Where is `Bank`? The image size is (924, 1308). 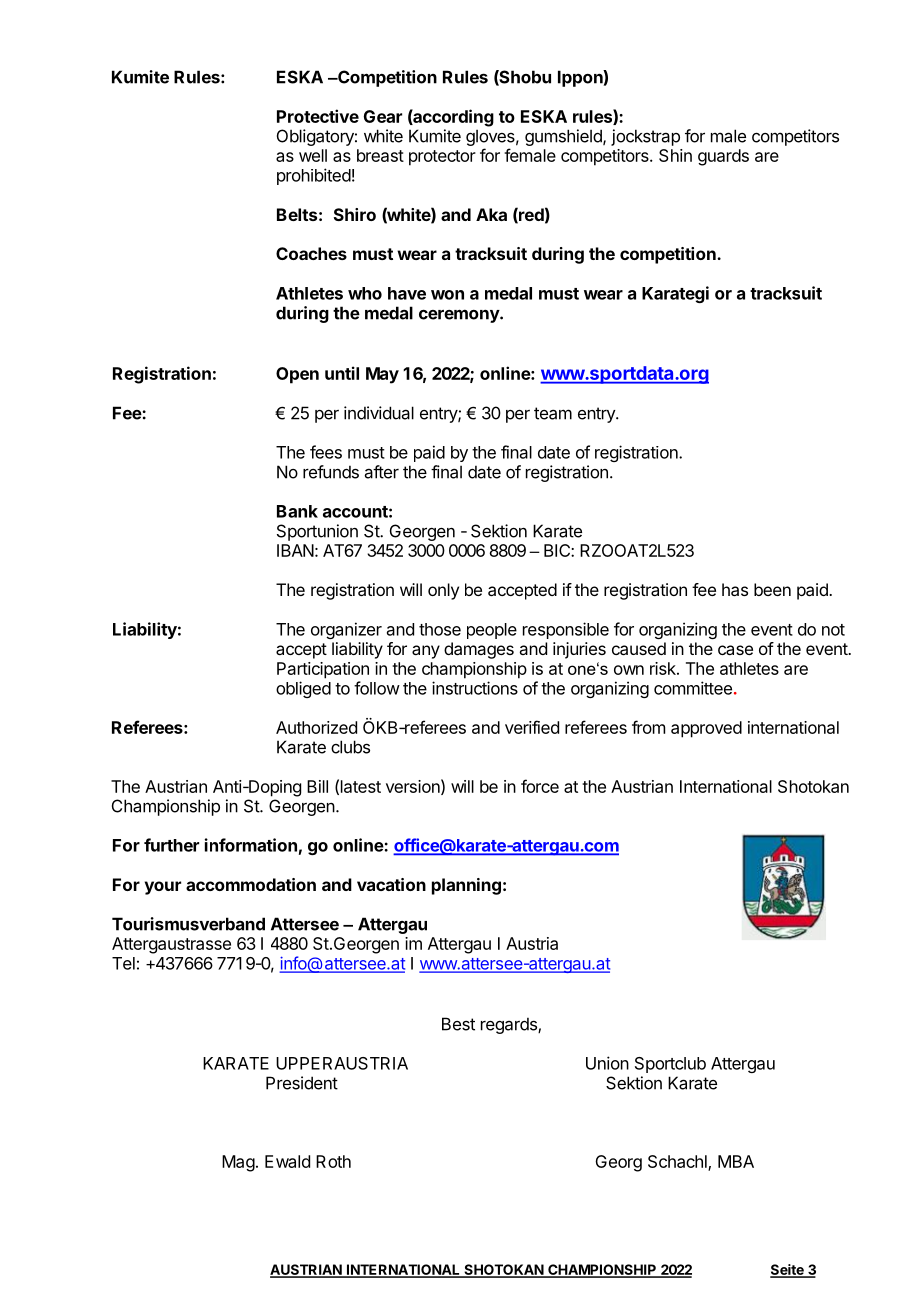 Bank is located at coordinates (297, 511).
